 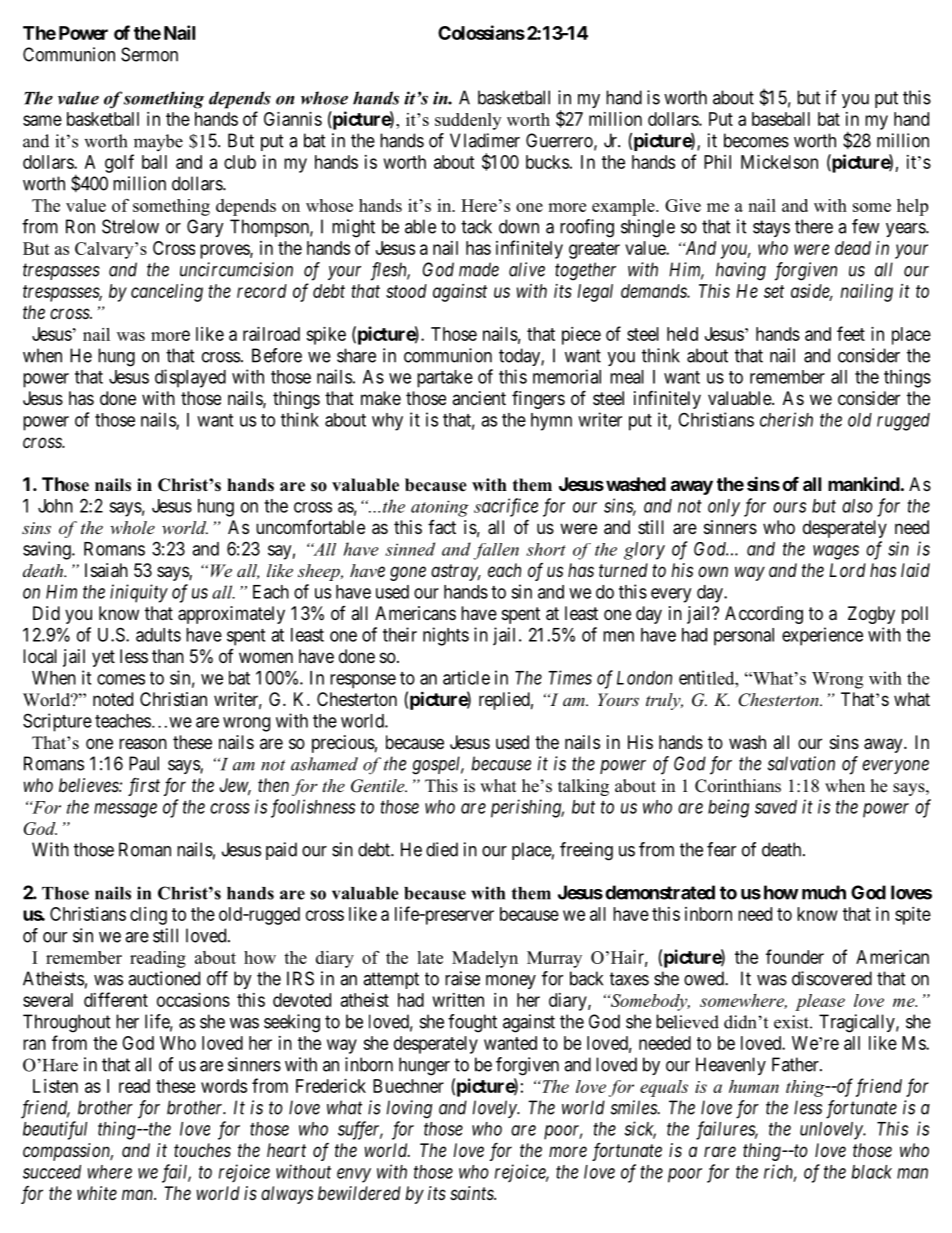 I want to click on Sermon, so click(x=149, y=54).
